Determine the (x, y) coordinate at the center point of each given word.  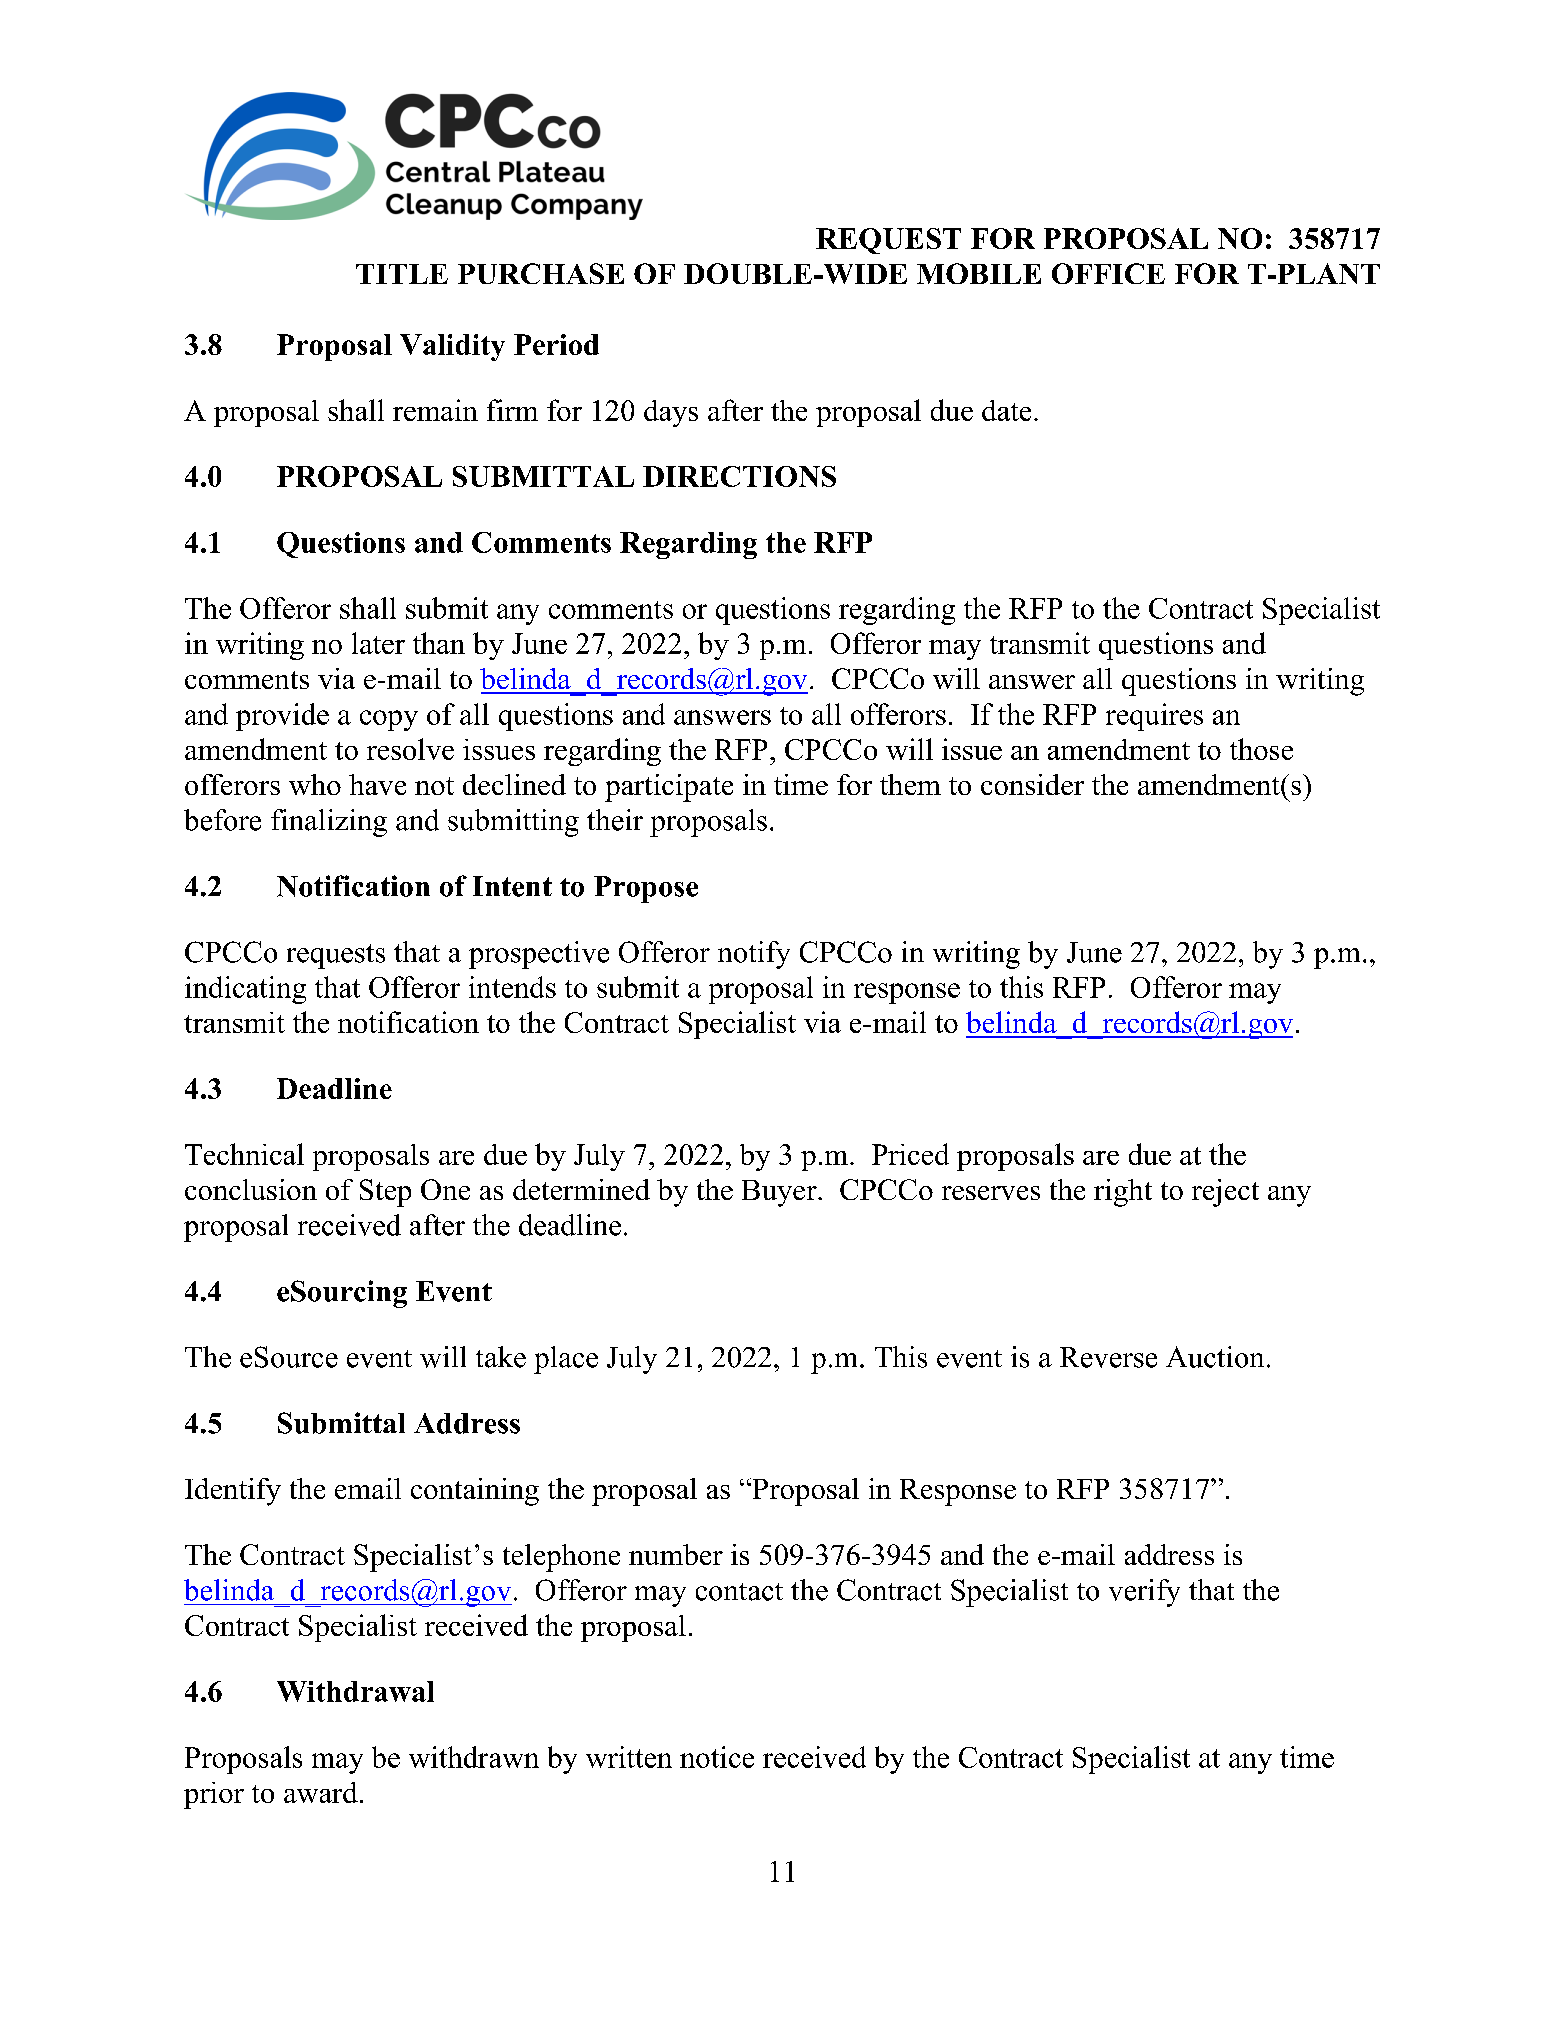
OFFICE (1108, 273)
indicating (245, 990)
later (378, 643)
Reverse (1108, 1357)
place (566, 1360)
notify (754, 955)
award (321, 1792)
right (1123, 1193)
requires (1154, 717)
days (671, 413)
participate (669, 788)
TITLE (402, 274)
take (501, 1357)
